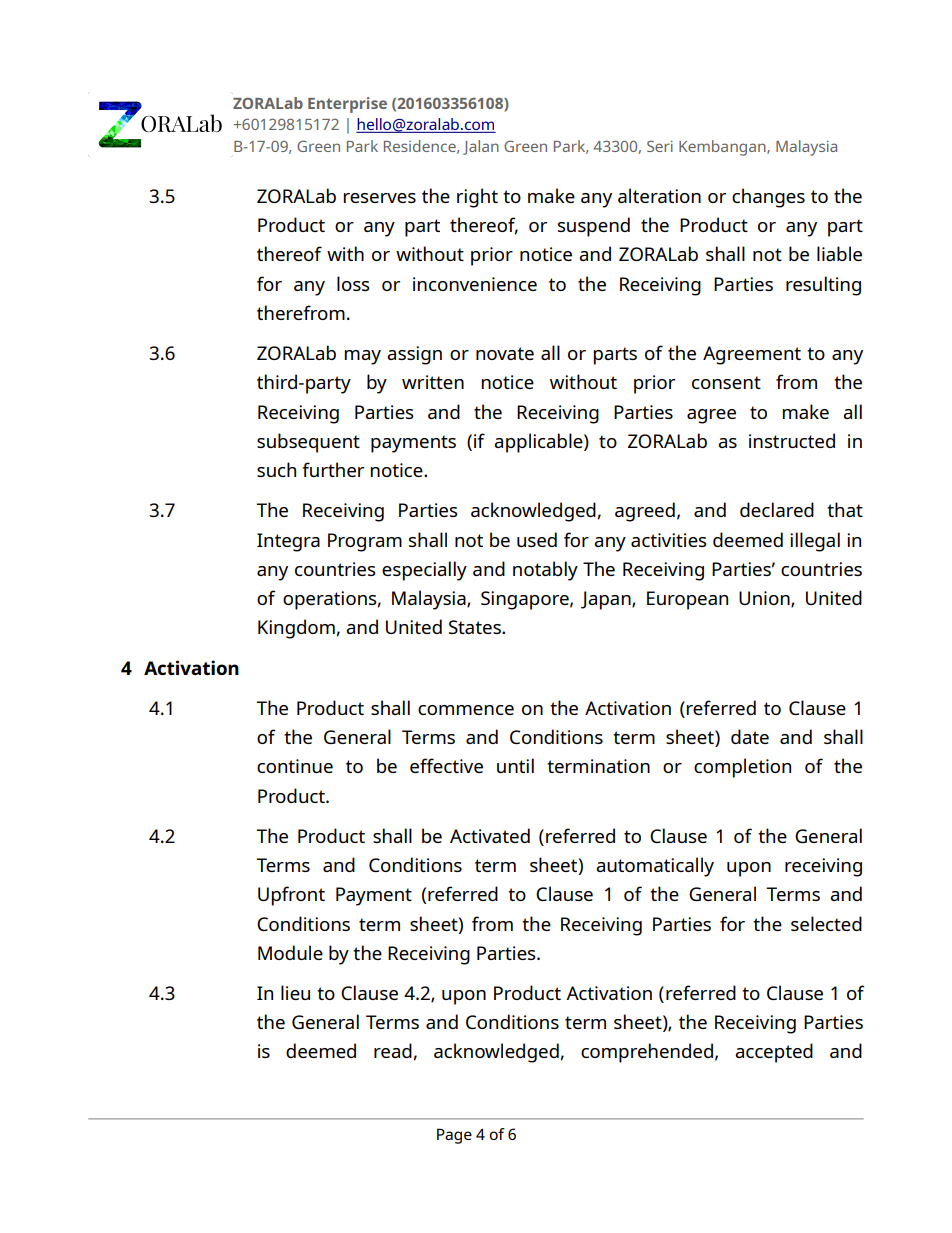 The image size is (952, 1233). What do you see at coordinates (742, 768) in the screenshot?
I see `completion` at bounding box center [742, 768].
